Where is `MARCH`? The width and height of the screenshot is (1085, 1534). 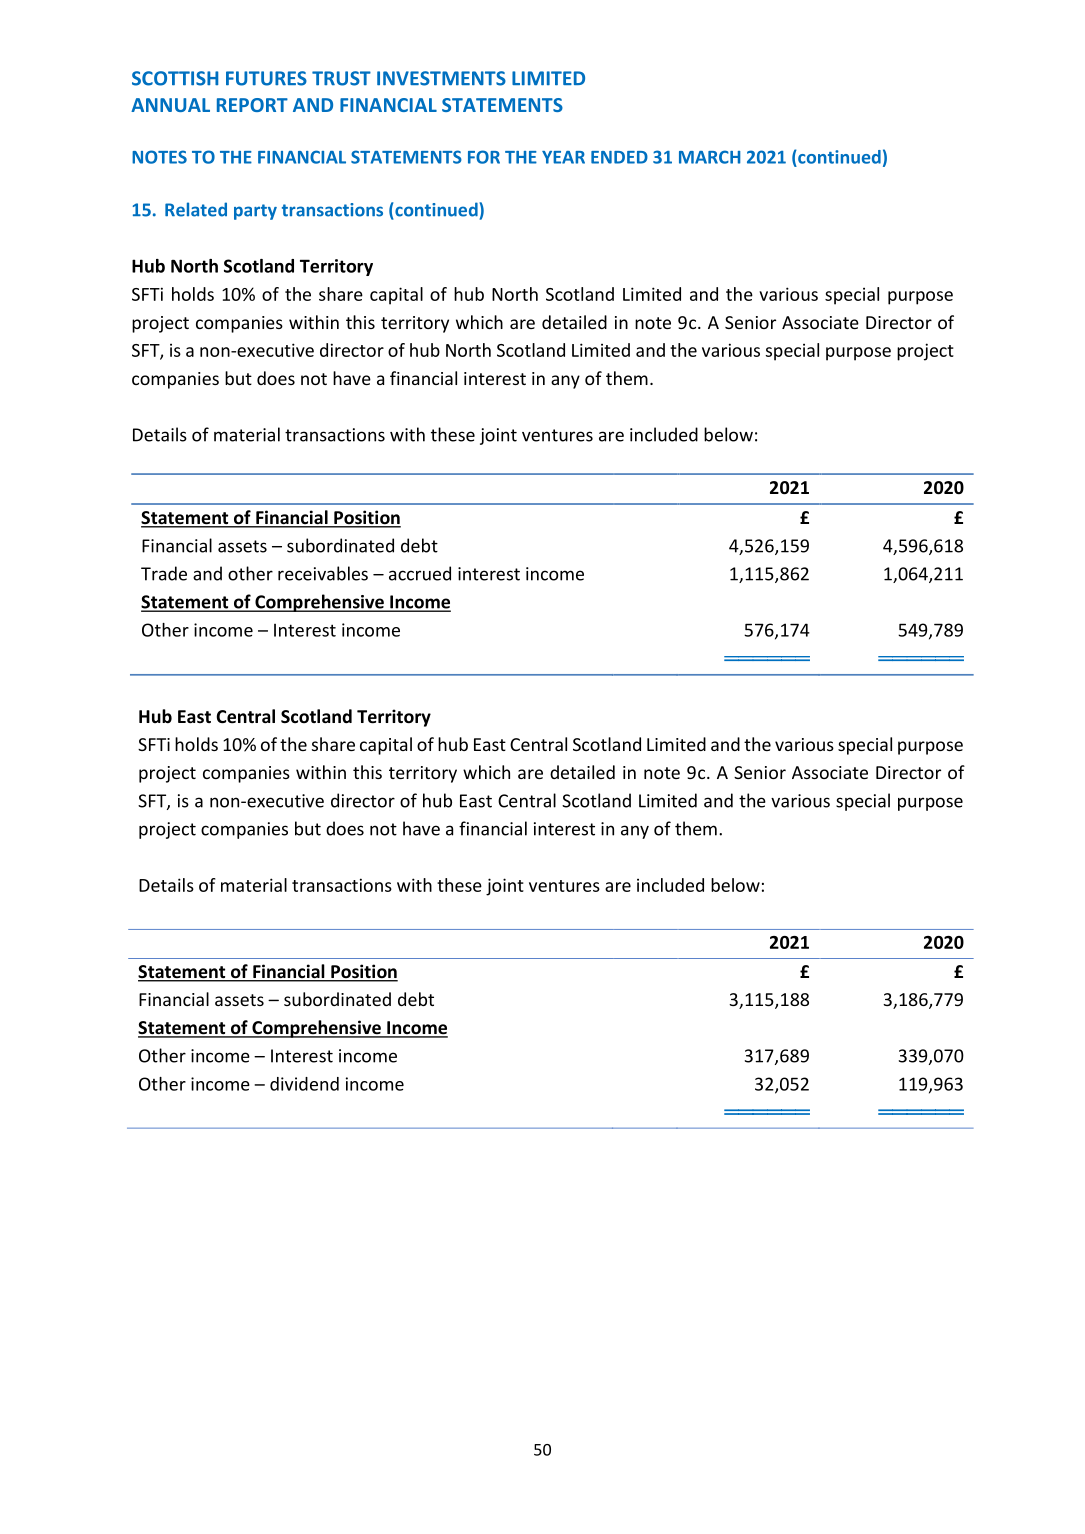
MARCH is located at coordinates (710, 157).
